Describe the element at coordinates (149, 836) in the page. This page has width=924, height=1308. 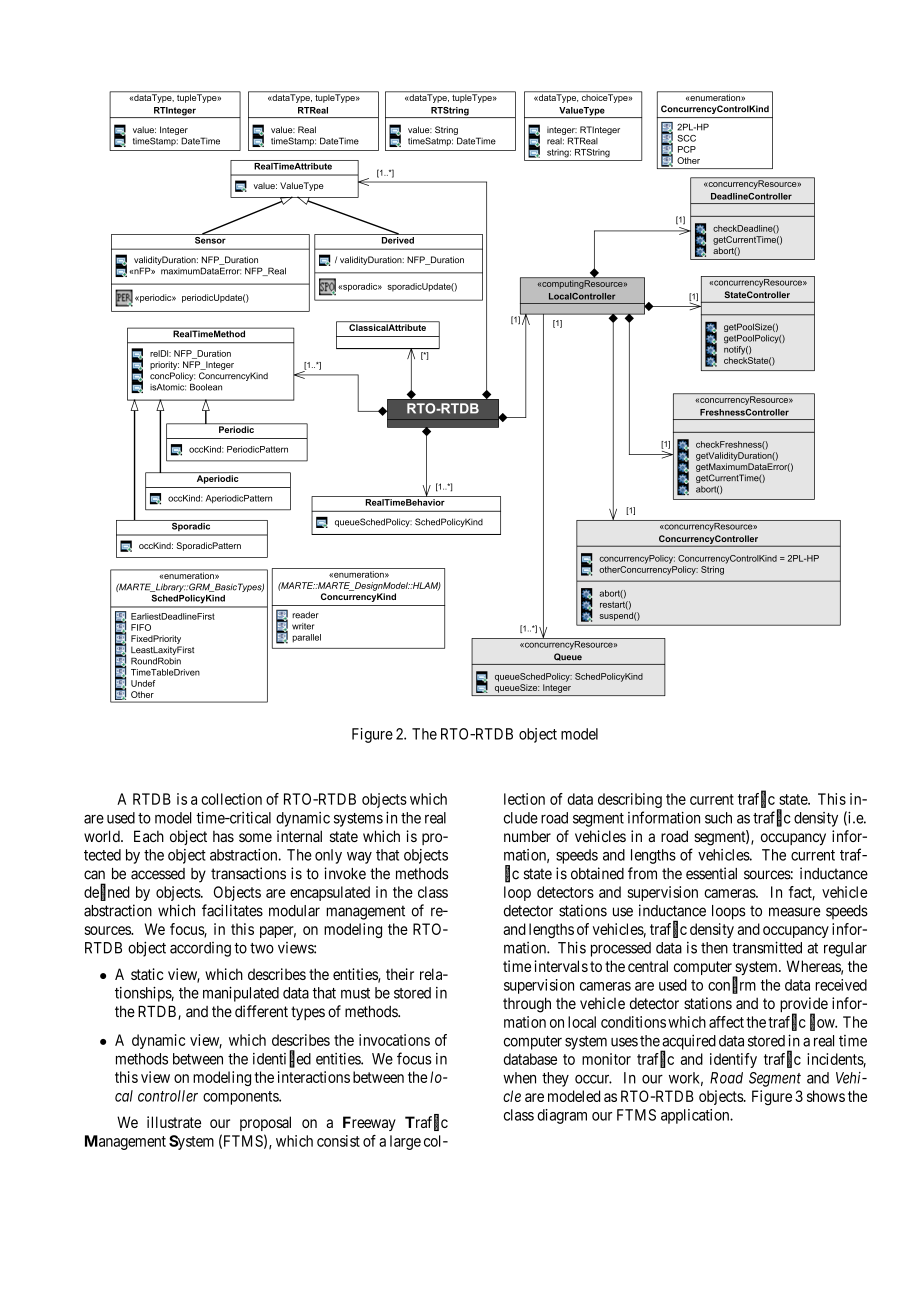
I see `Each` at that location.
